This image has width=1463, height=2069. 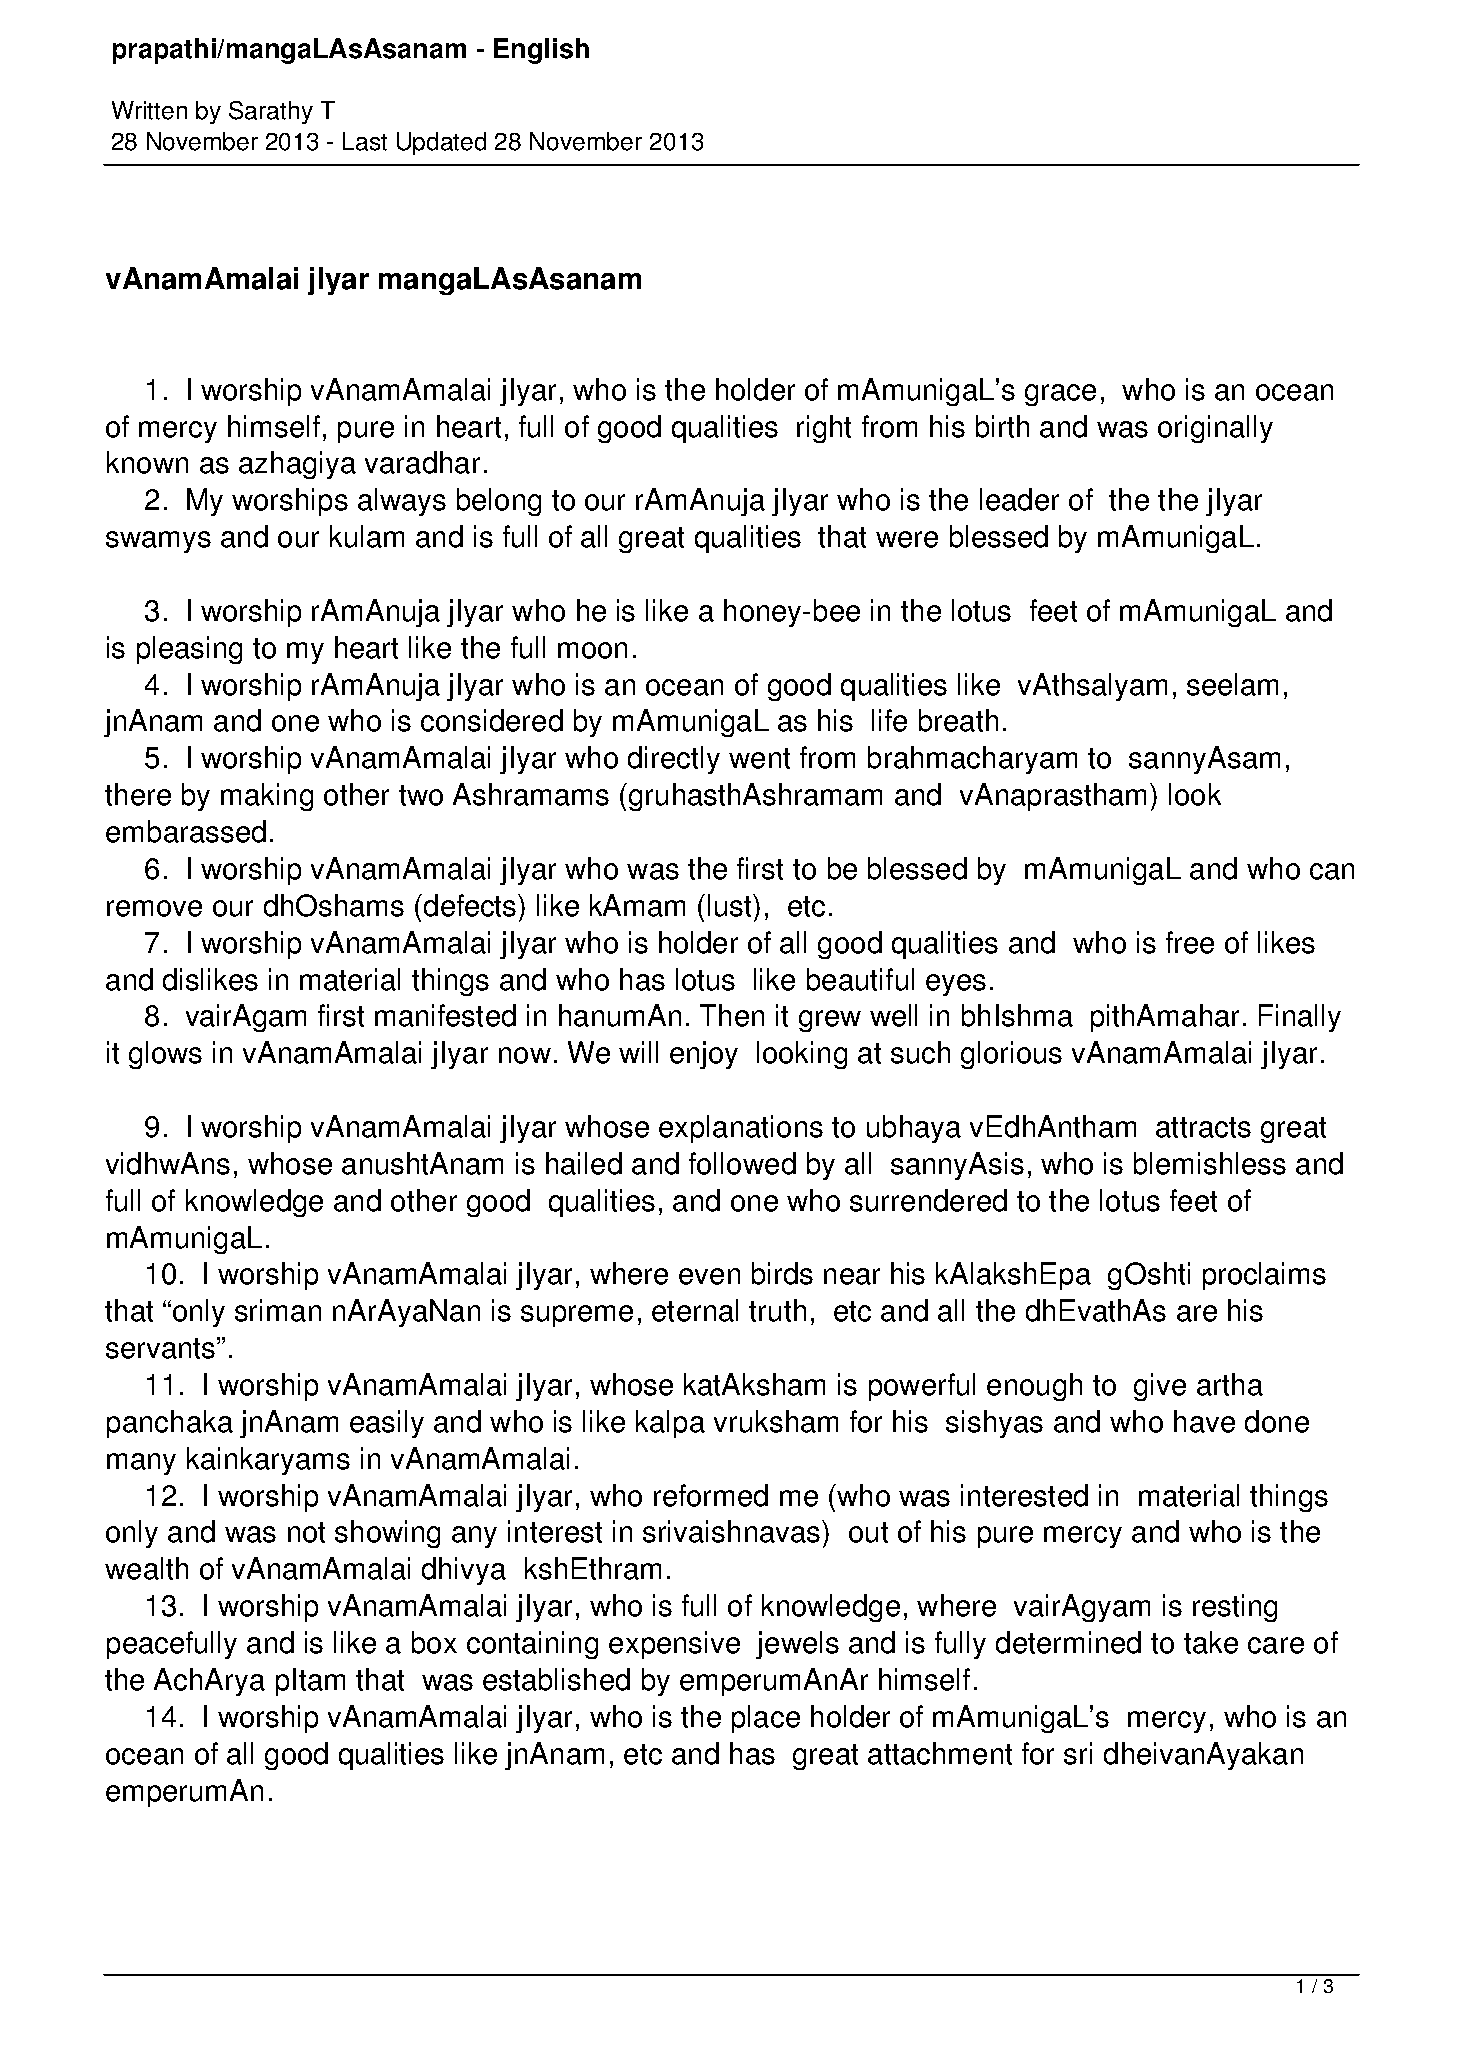 What do you see at coordinates (541, 51) in the image?
I see `English` at bounding box center [541, 51].
